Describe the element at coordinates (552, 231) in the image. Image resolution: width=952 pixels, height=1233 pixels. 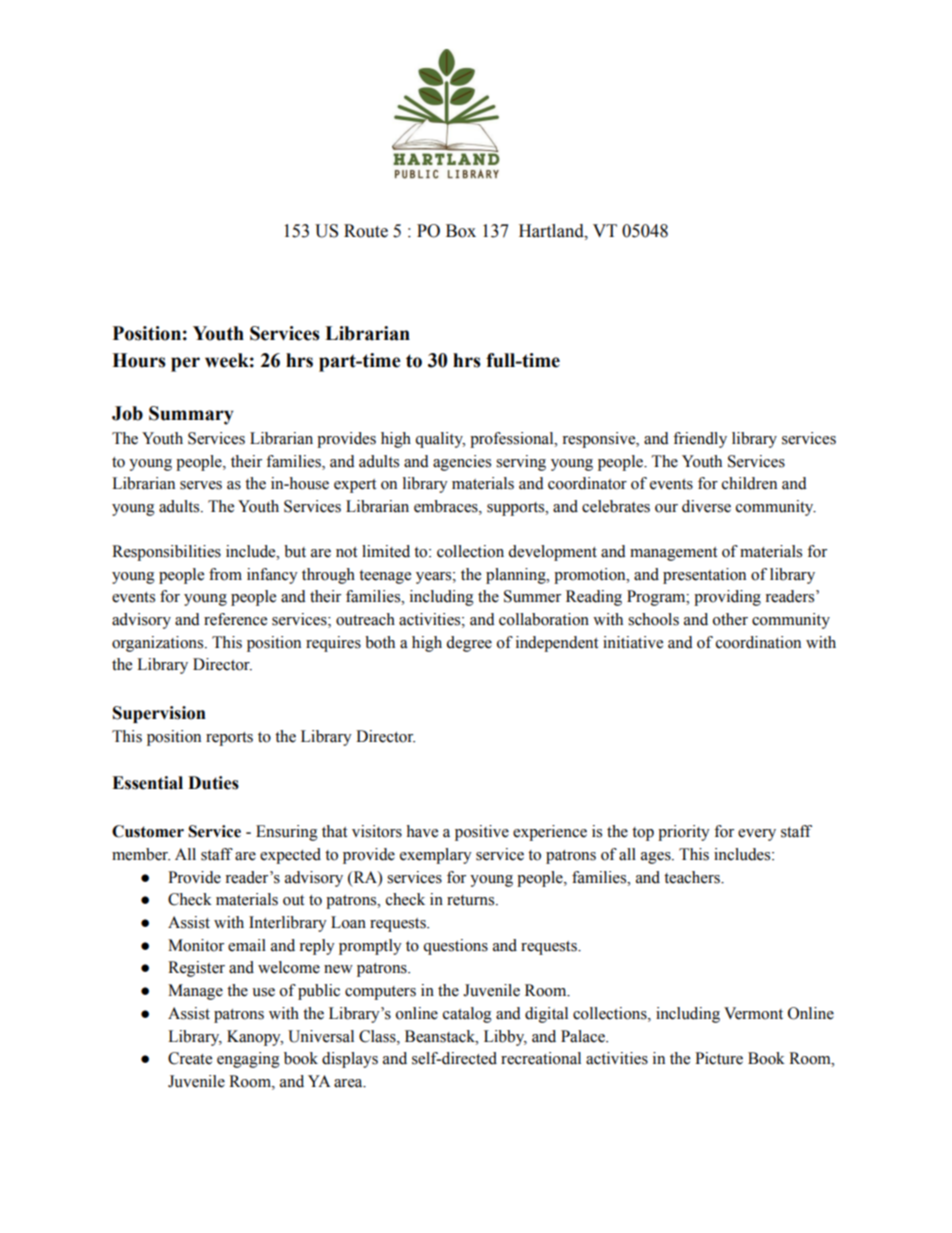
I see `Hartland` at that location.
